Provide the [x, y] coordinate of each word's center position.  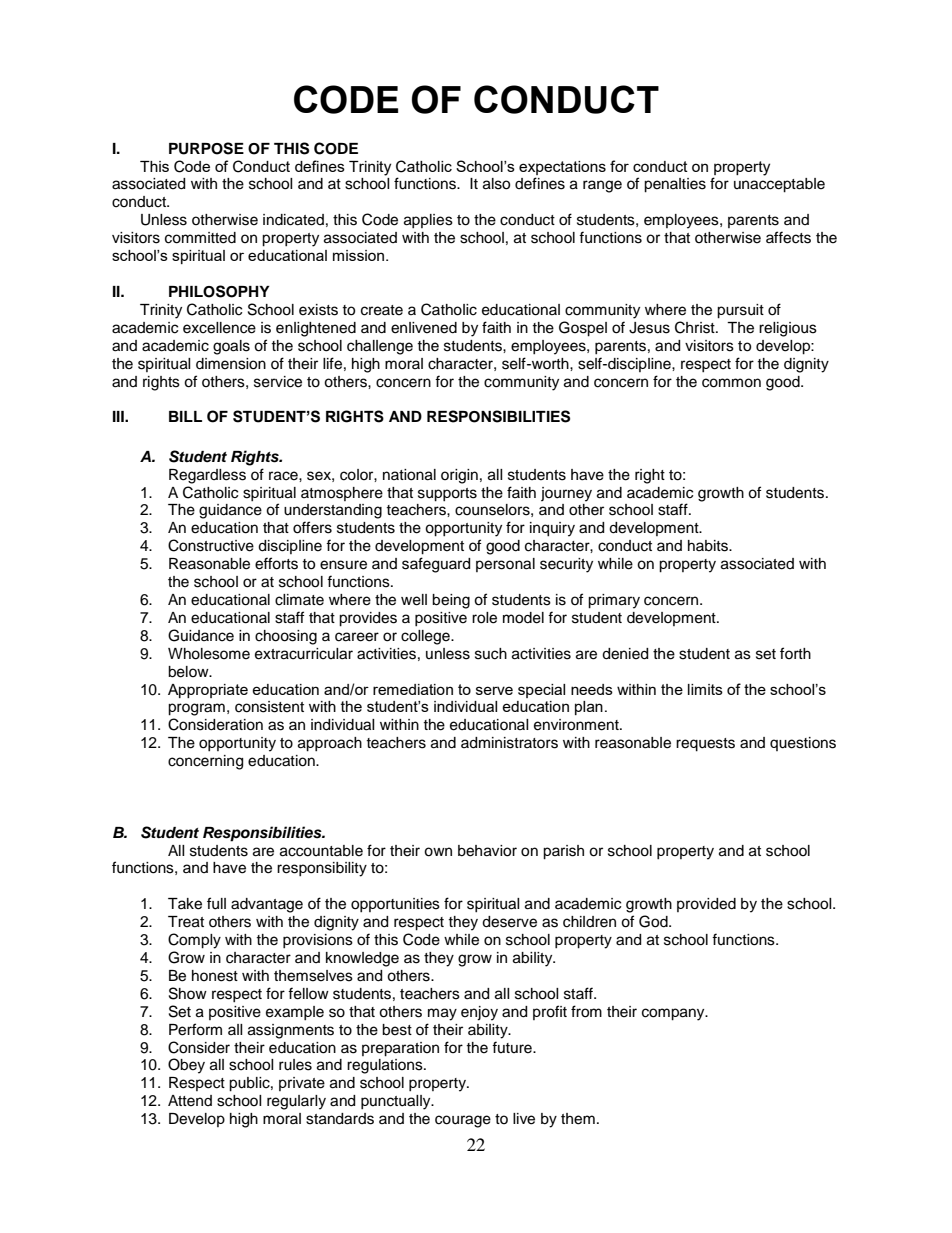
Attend [190, 1101]
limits [705, 689]
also [496, 184]
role [484, 618]
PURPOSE [206, 148]
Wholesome [209, 654]
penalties [675, 185]
